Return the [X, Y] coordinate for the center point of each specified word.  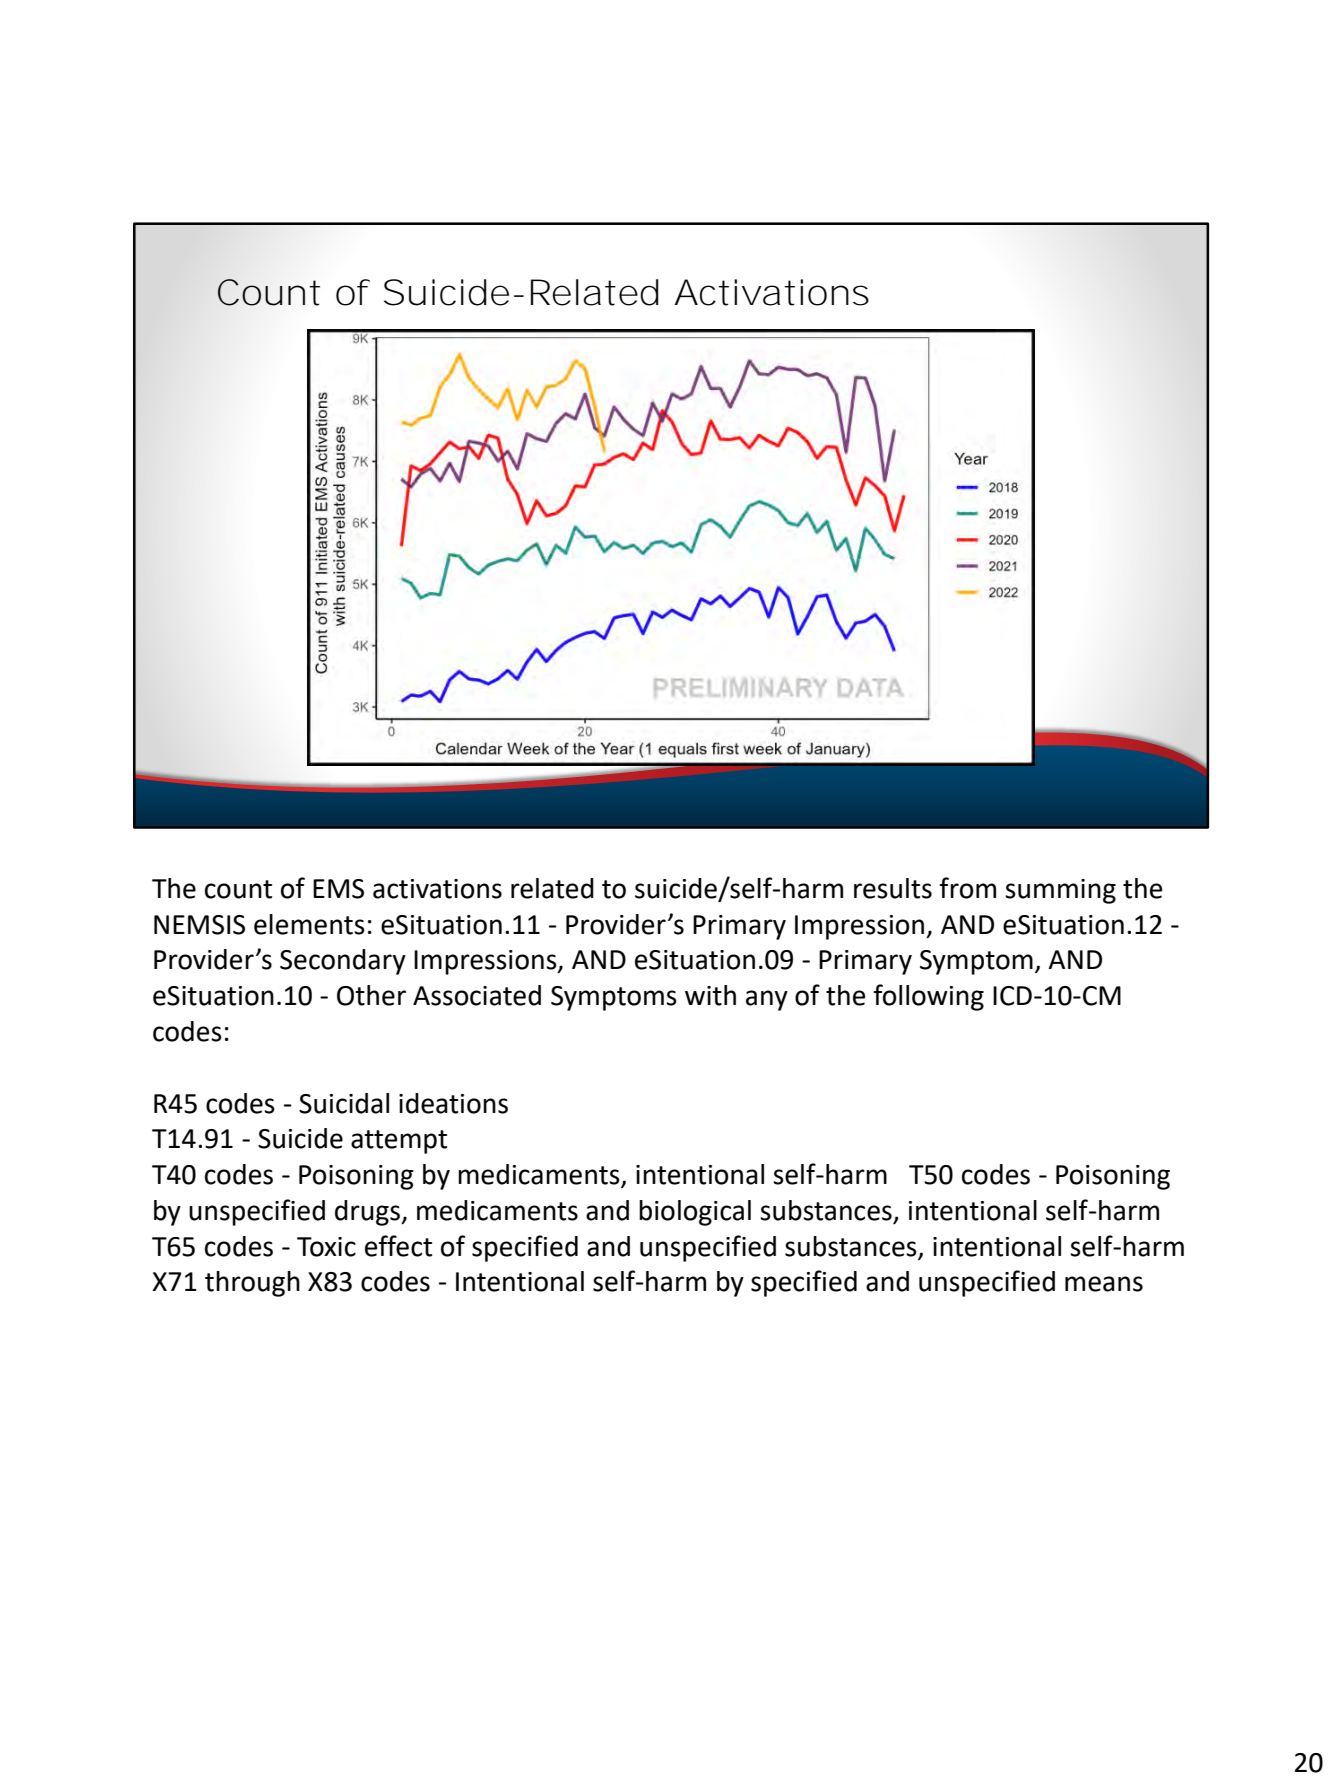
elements [309, 924]
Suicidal [344, 1103]
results [893, 888]
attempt [399, 1142]
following [929, 997]
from [968, 888]
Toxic [326, 1247]
